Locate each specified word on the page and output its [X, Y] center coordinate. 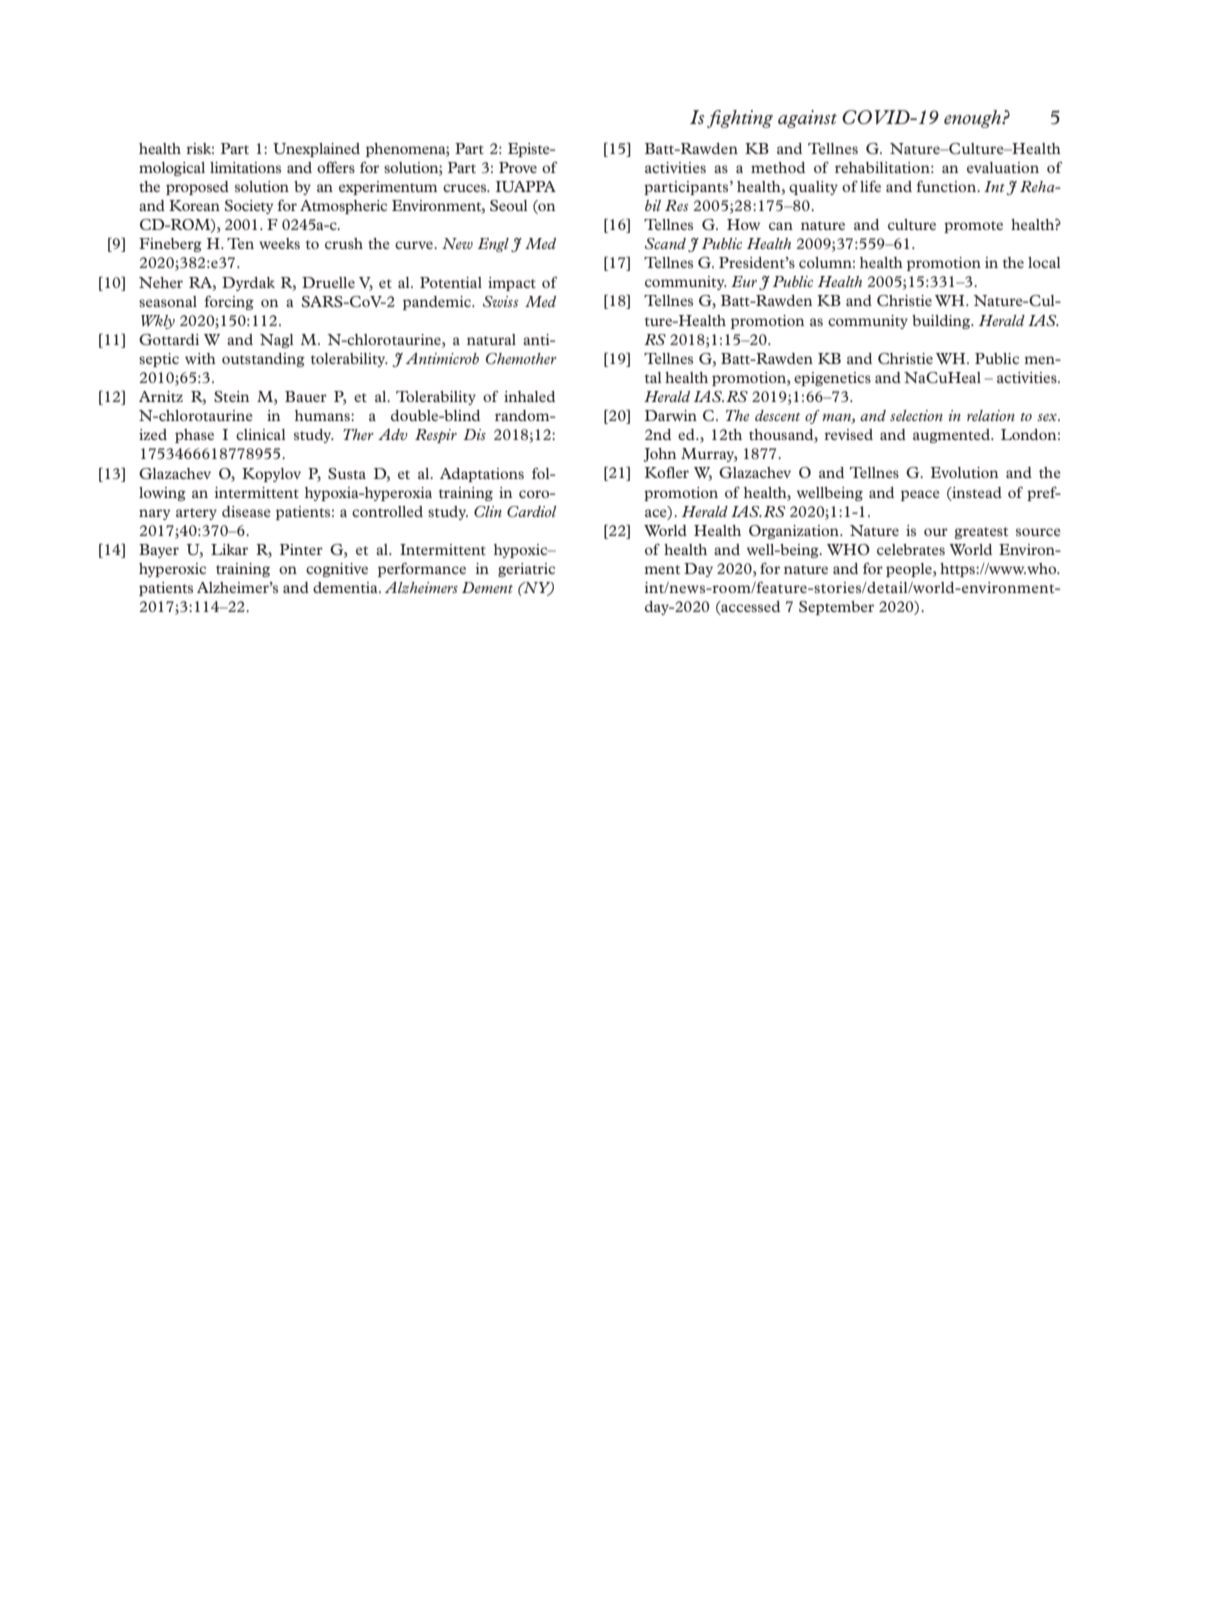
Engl [493, 245]
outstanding [263, 360]
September [836, 608]
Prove [518, 167]
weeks [279, 243]
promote [973, 227]
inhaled [529, 396]
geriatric [526, 570]
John [660, 455]
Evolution [965, 472]
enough [974, 119]
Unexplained [316, 150]
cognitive [337, 570]
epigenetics [832, 379]
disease [246, 511]
